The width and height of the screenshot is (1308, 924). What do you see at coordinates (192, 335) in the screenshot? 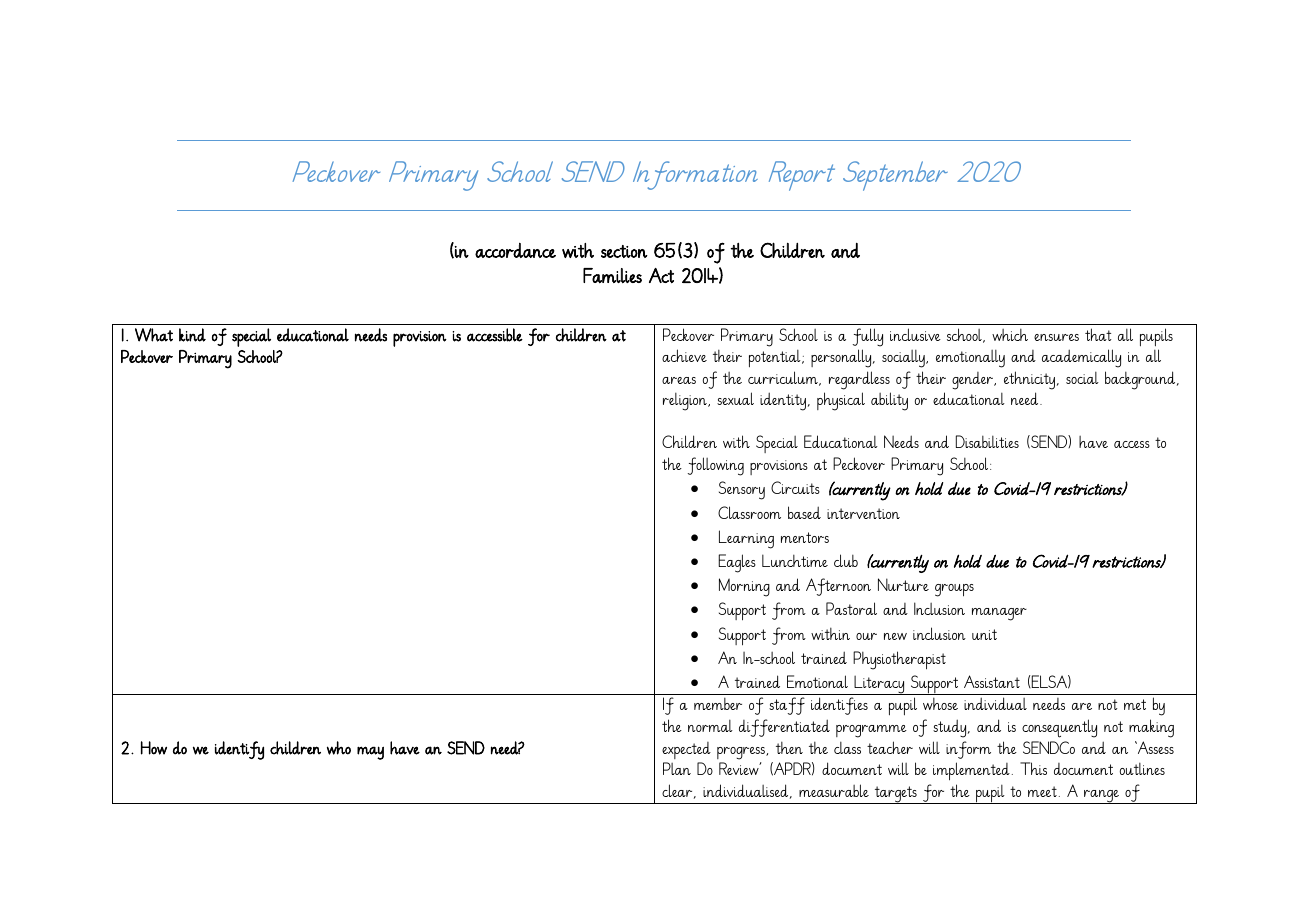
I see `kind` at bounding box center [192, 335].
